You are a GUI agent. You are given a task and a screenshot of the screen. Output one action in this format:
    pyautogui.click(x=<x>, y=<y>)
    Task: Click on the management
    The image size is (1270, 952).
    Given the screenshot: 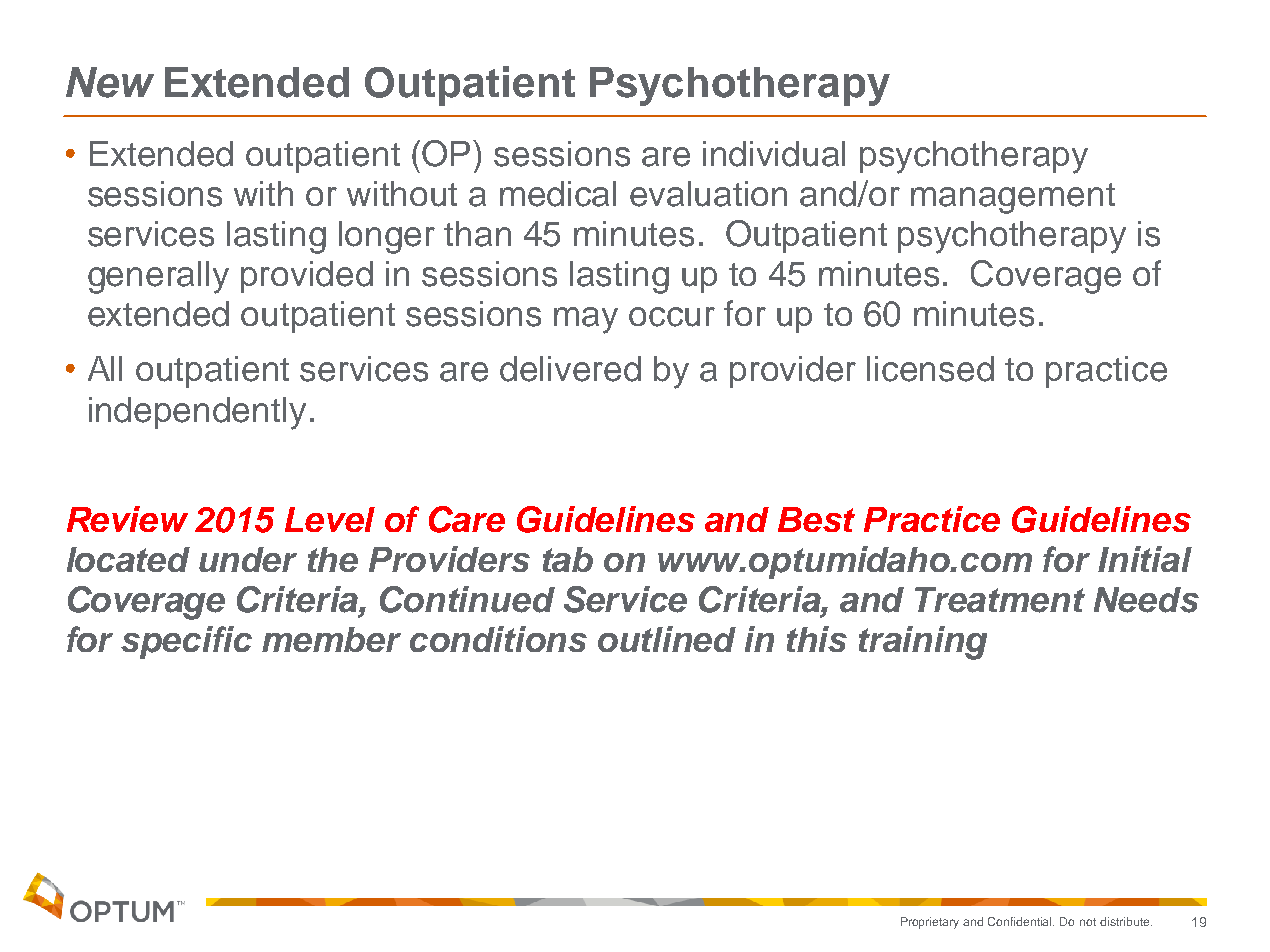 What is the action you would take?
    pyautogui.click(x=1013, y=198)
